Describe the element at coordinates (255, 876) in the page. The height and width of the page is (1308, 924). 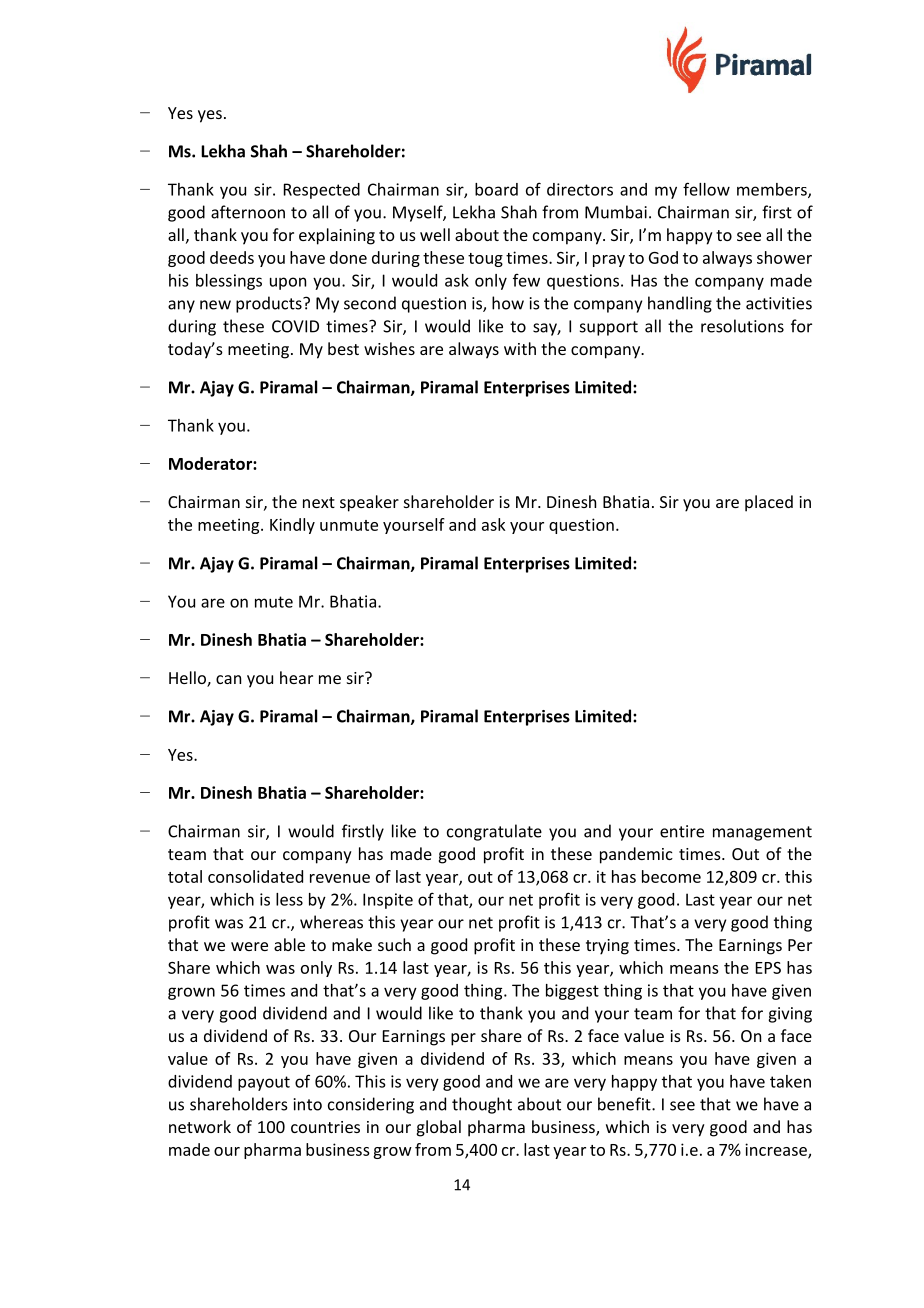
I see `consolidated` at that location.
